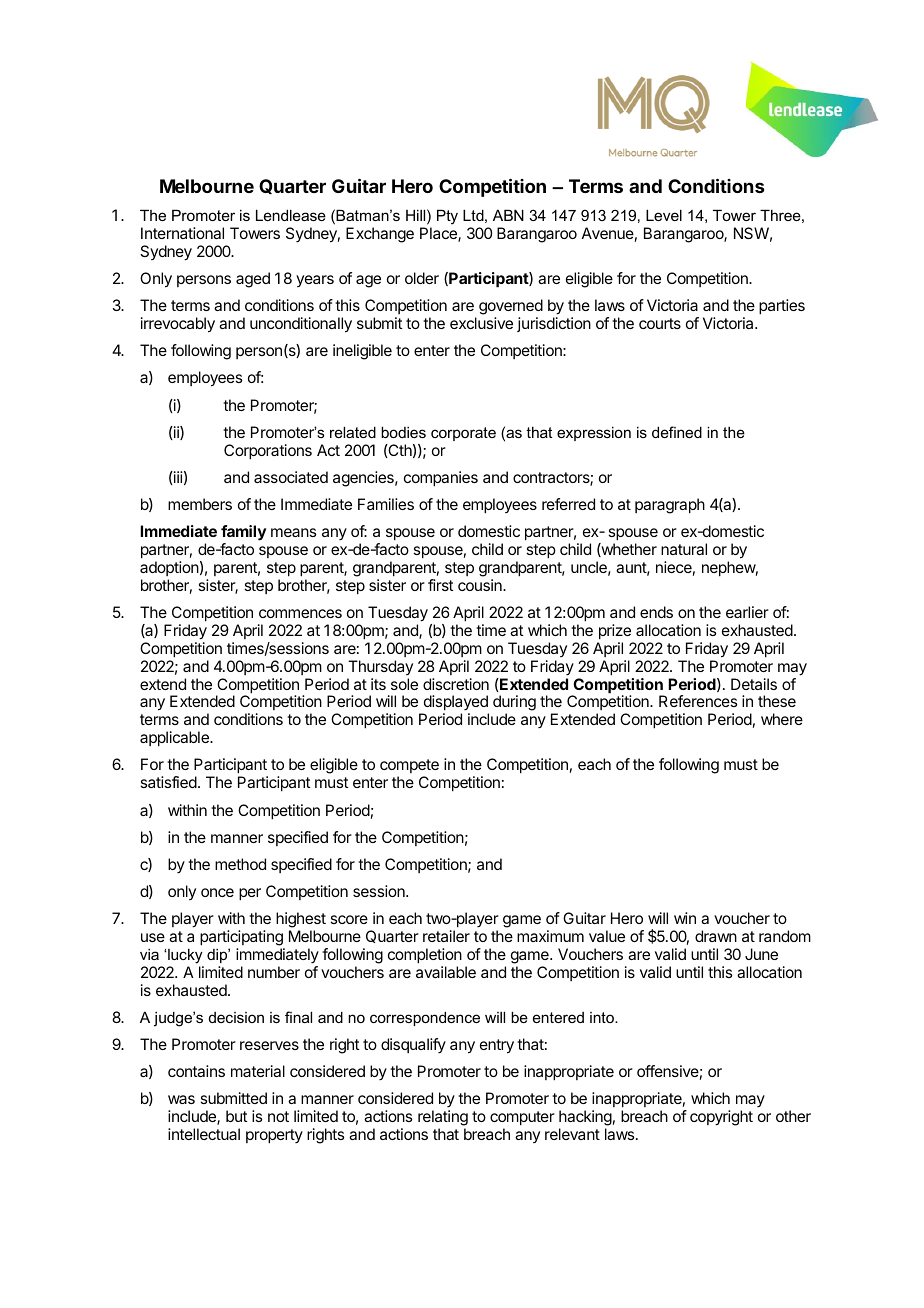 The image size is (924, 1308). I want to click on References, so click(698, 701).
